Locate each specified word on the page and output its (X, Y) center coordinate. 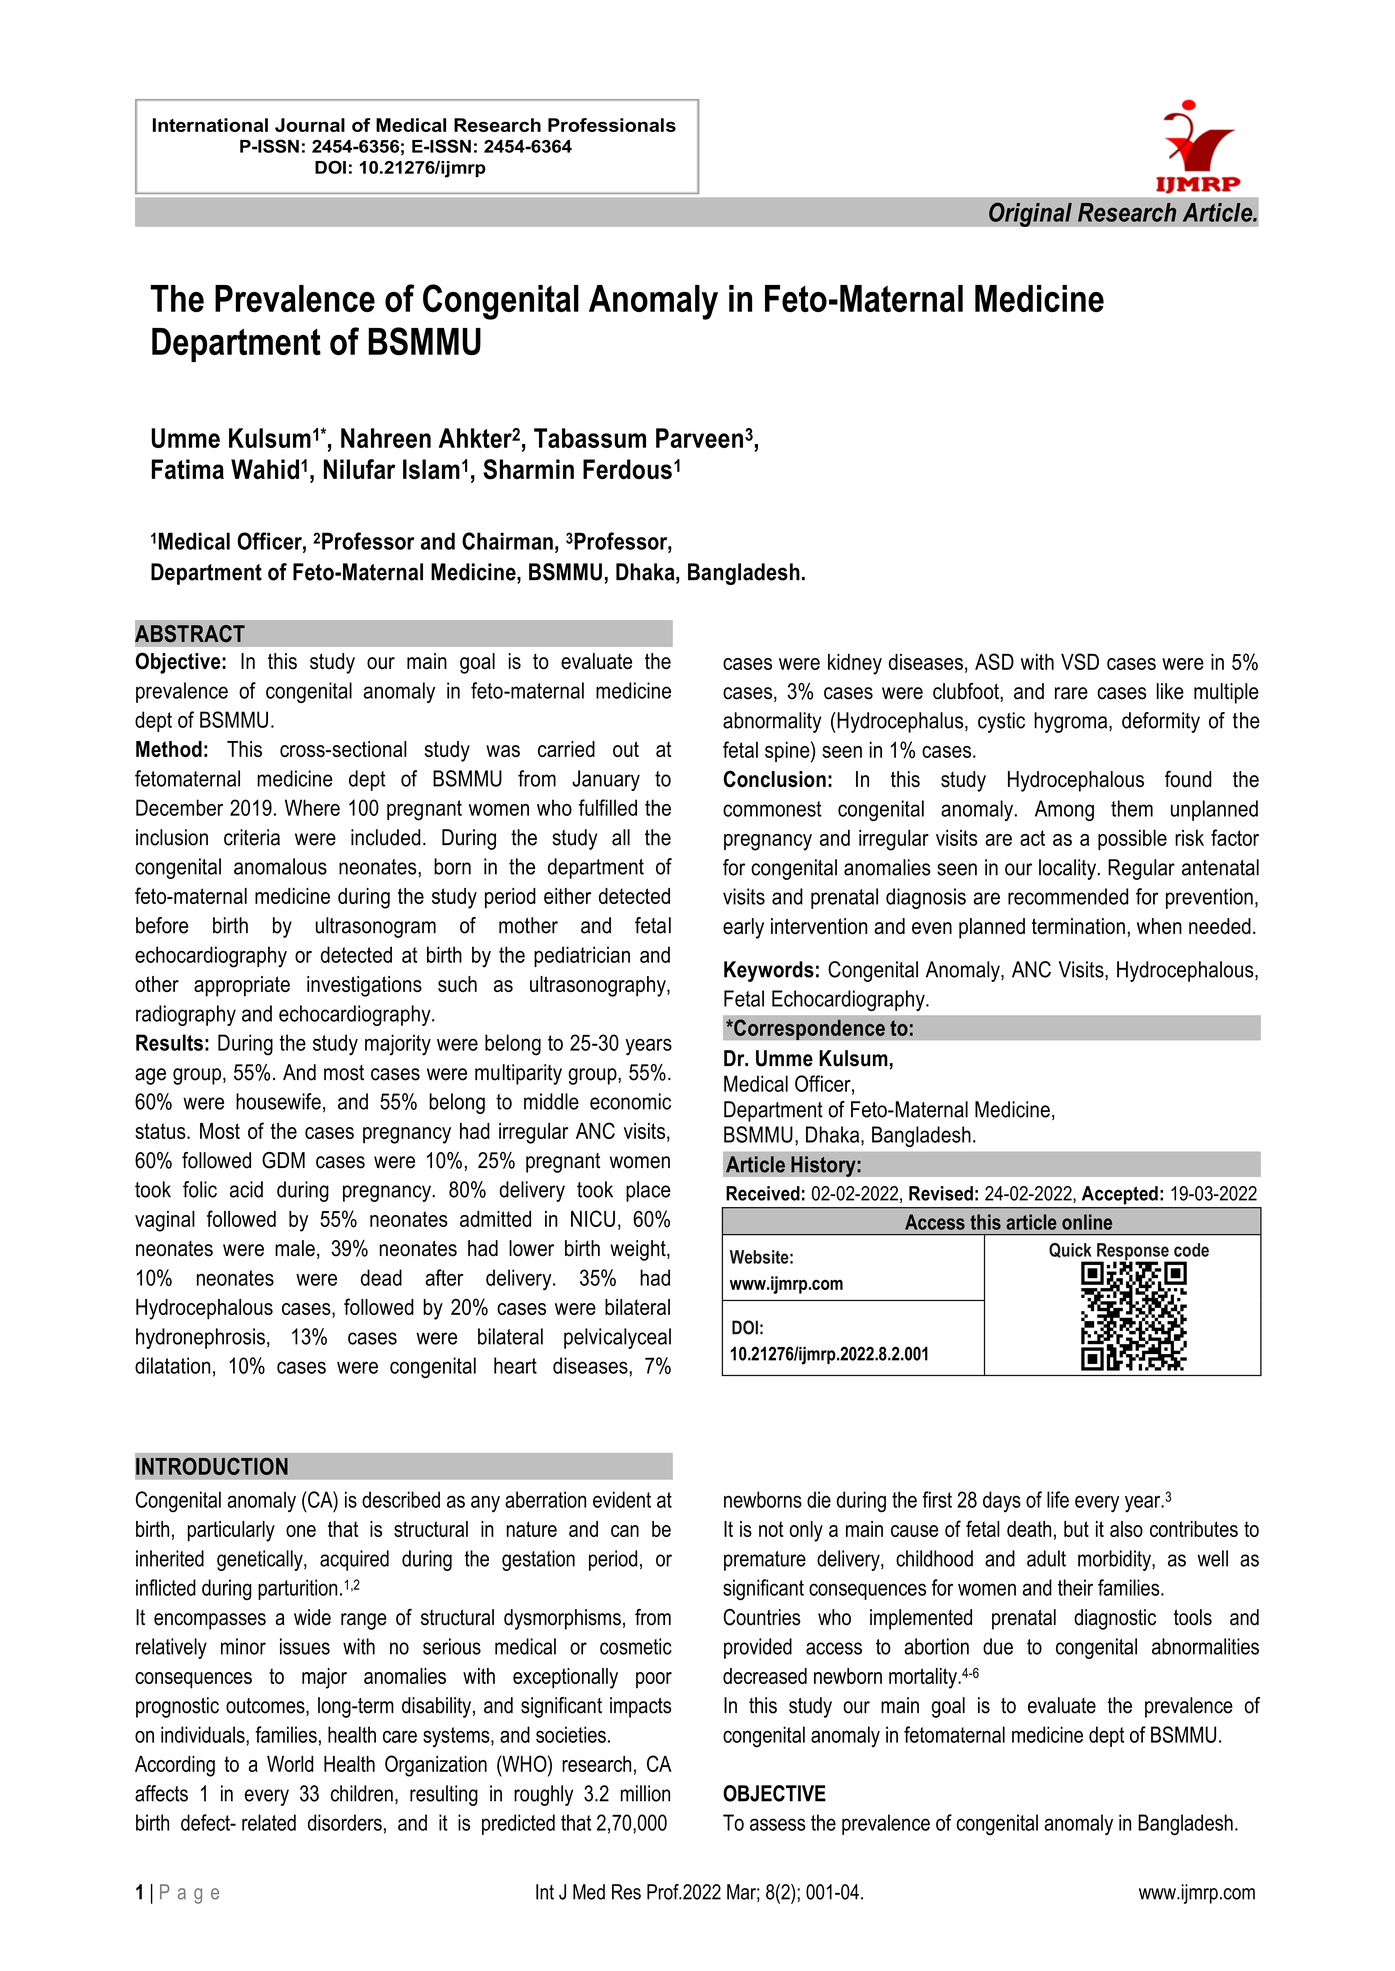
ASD (994, 661)
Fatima (188, 469)
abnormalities (1205, 1646)
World (290, 1764)
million (645, 1793)
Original (1030, 214)
